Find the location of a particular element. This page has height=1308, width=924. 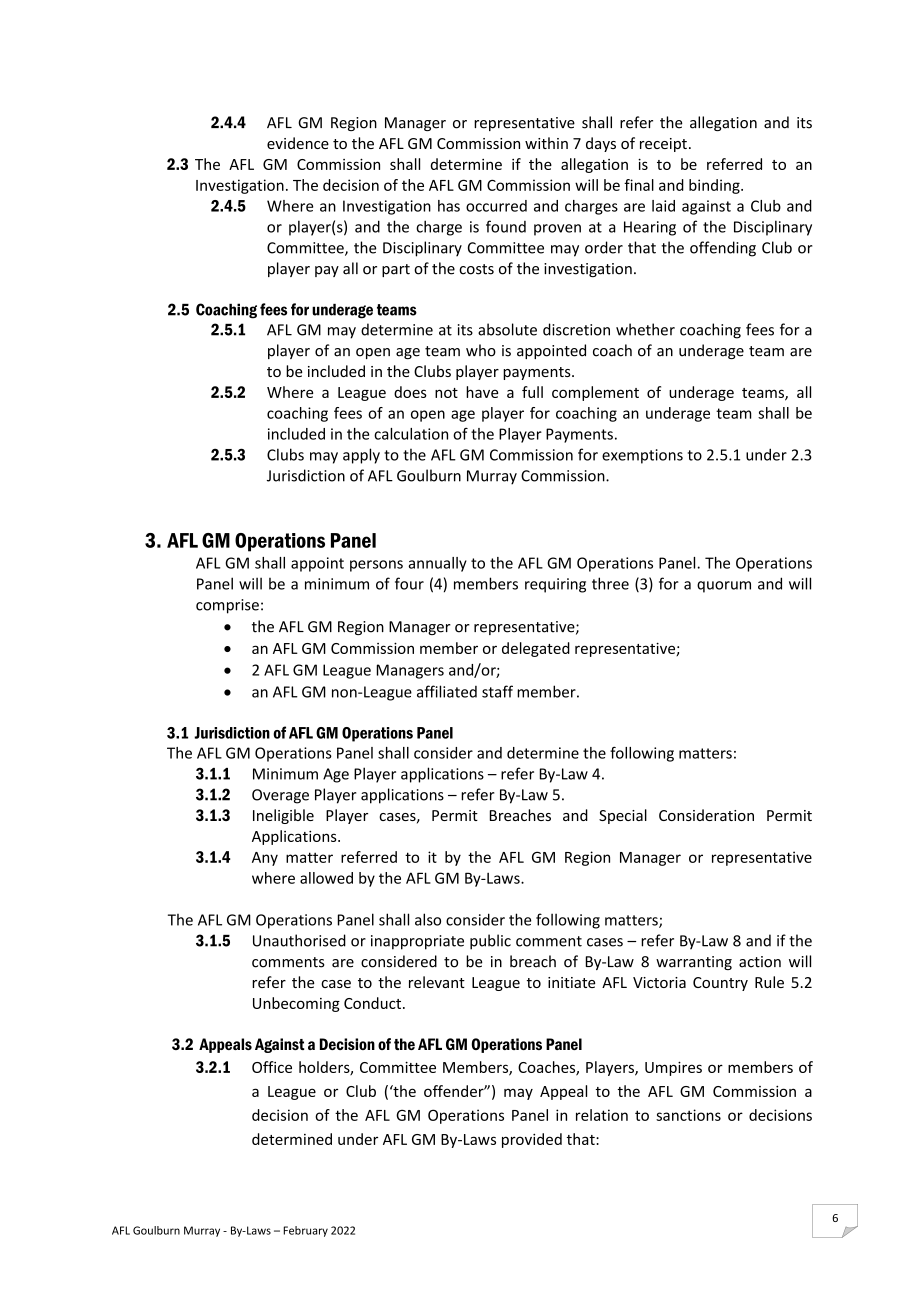

Overage is located at coordinates (280, 796).
